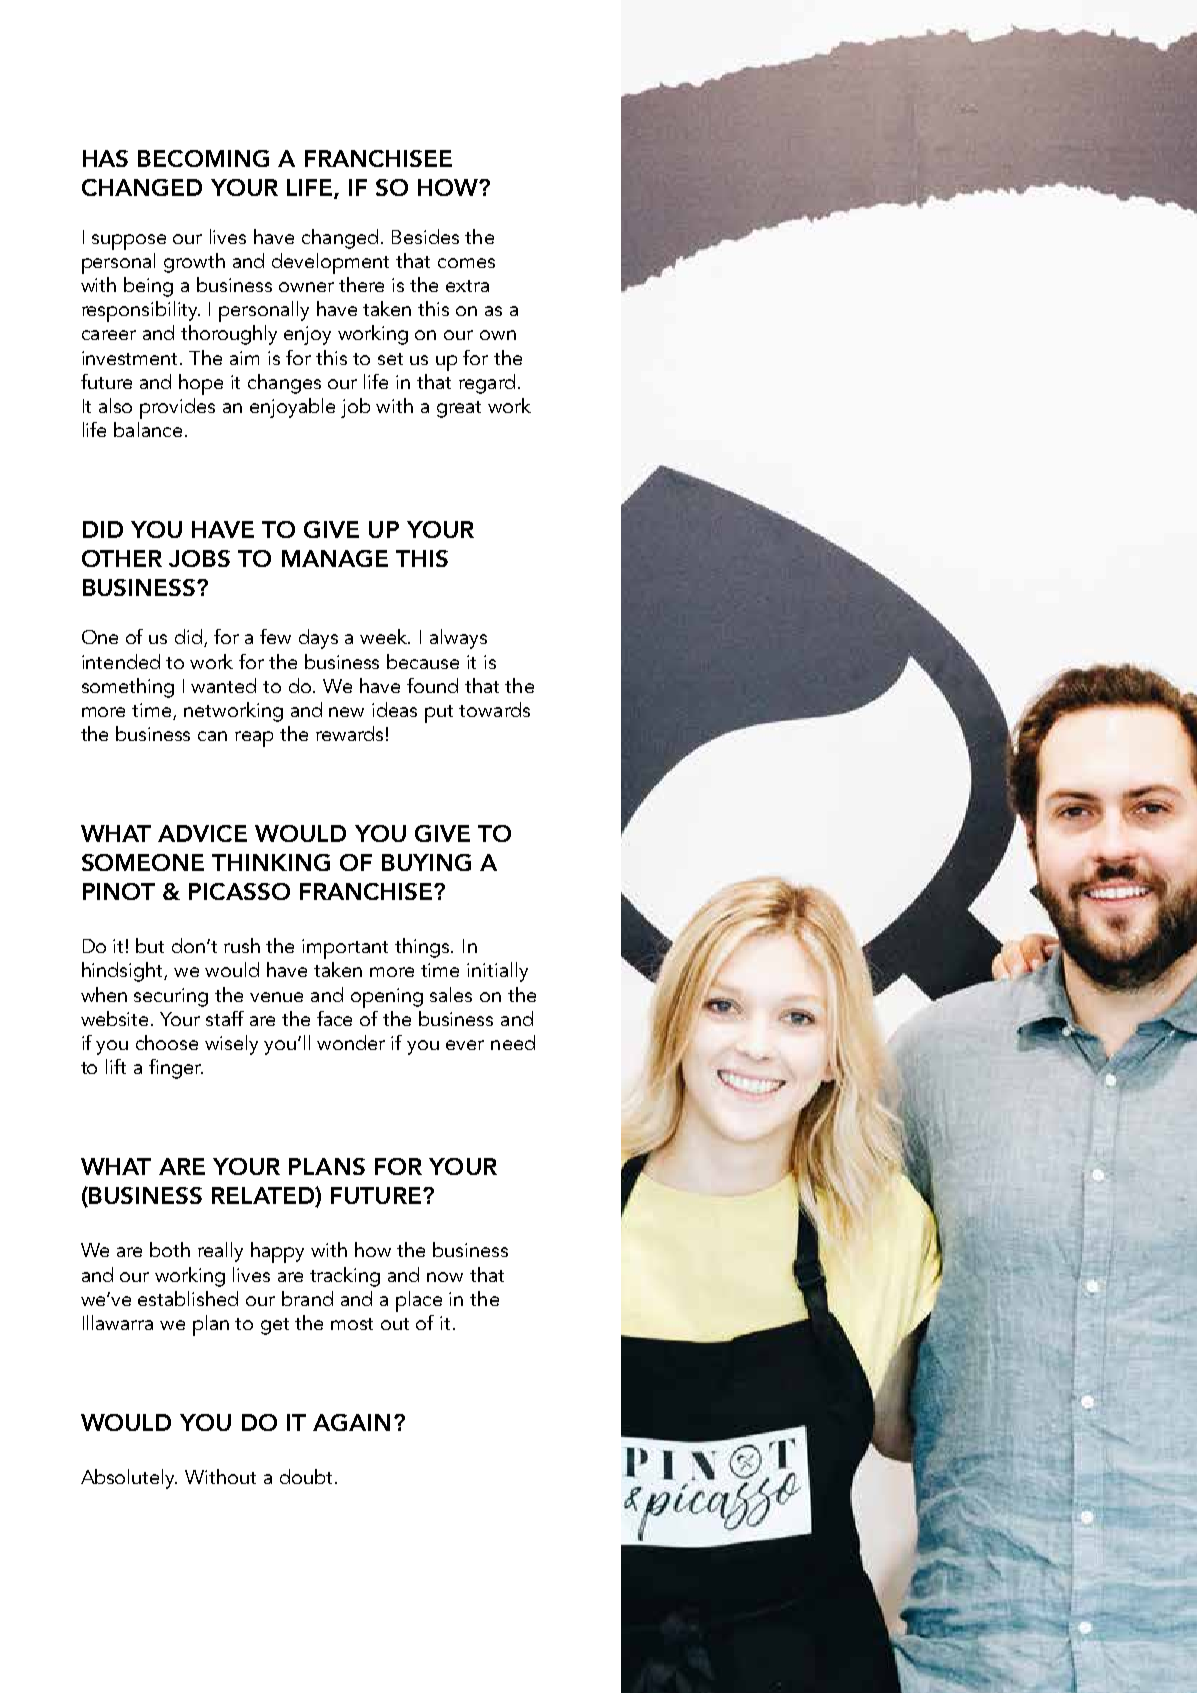 The height and width of the image is (1693, 1197). I want to click on but, so click(150, 945).
